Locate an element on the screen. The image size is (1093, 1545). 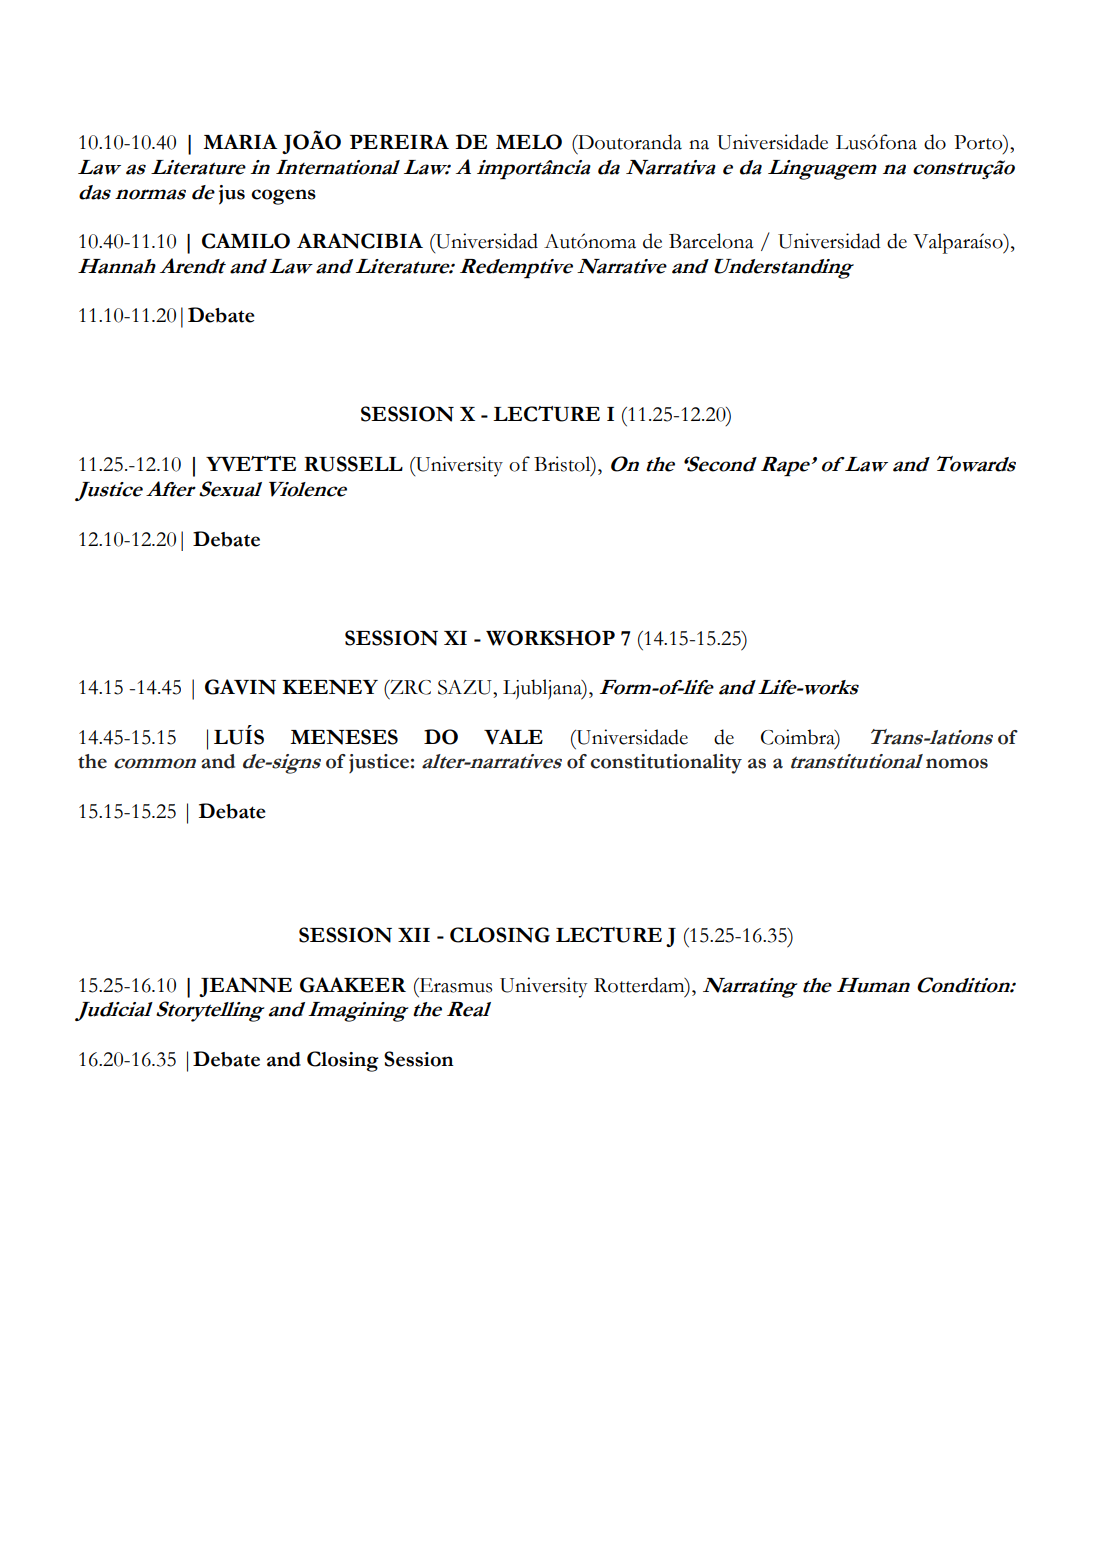
nomos is located at coordinates (957, 763).
